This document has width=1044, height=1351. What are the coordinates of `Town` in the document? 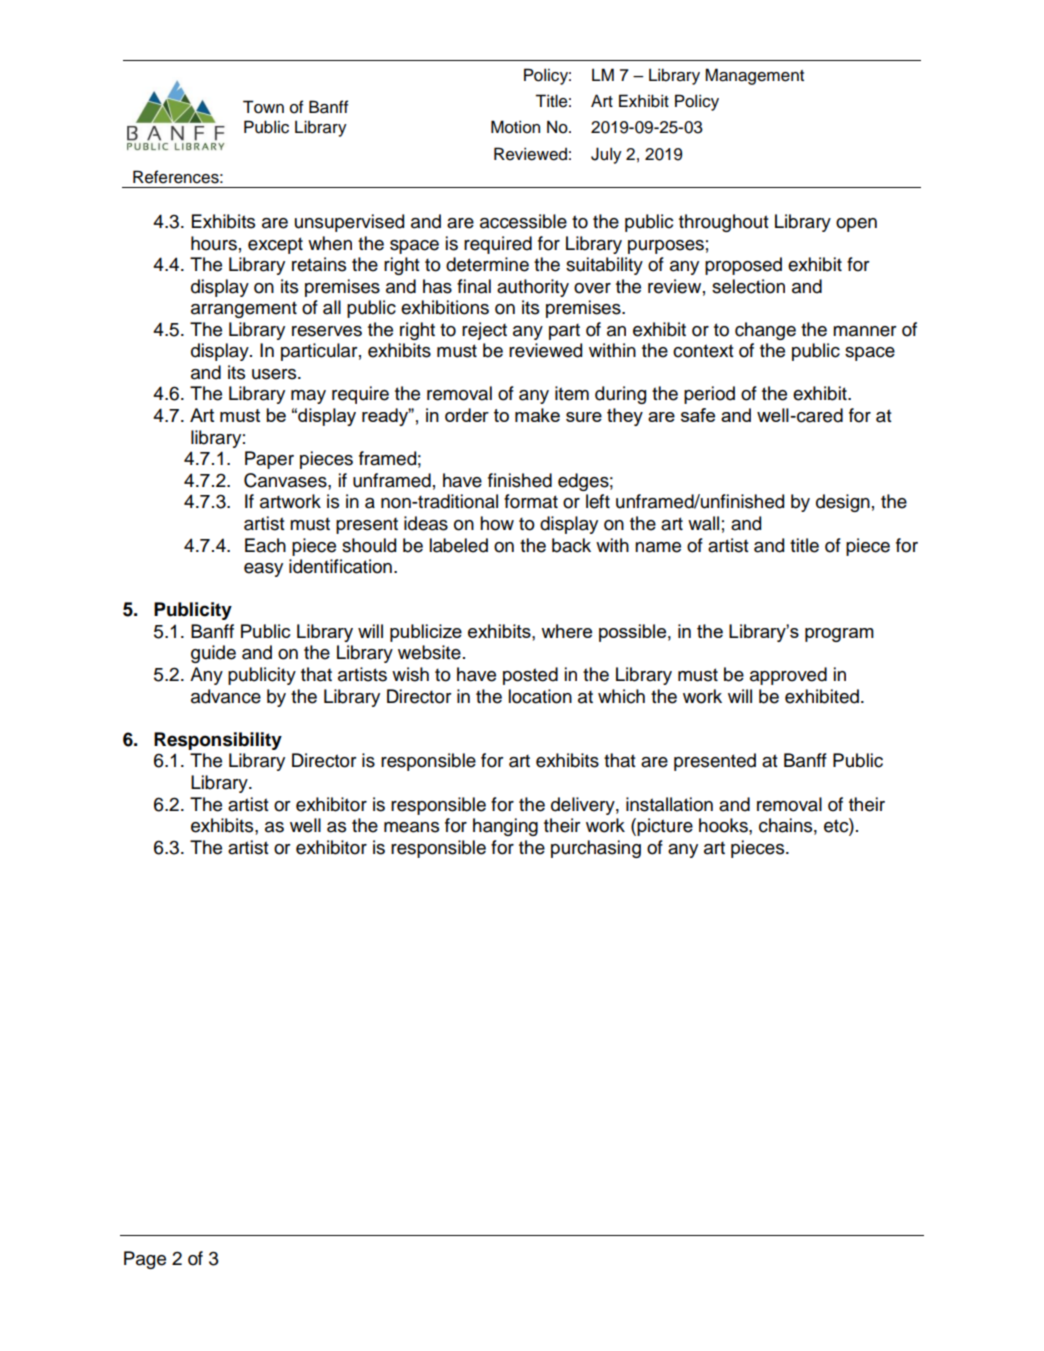 It's located at (263, 107).
